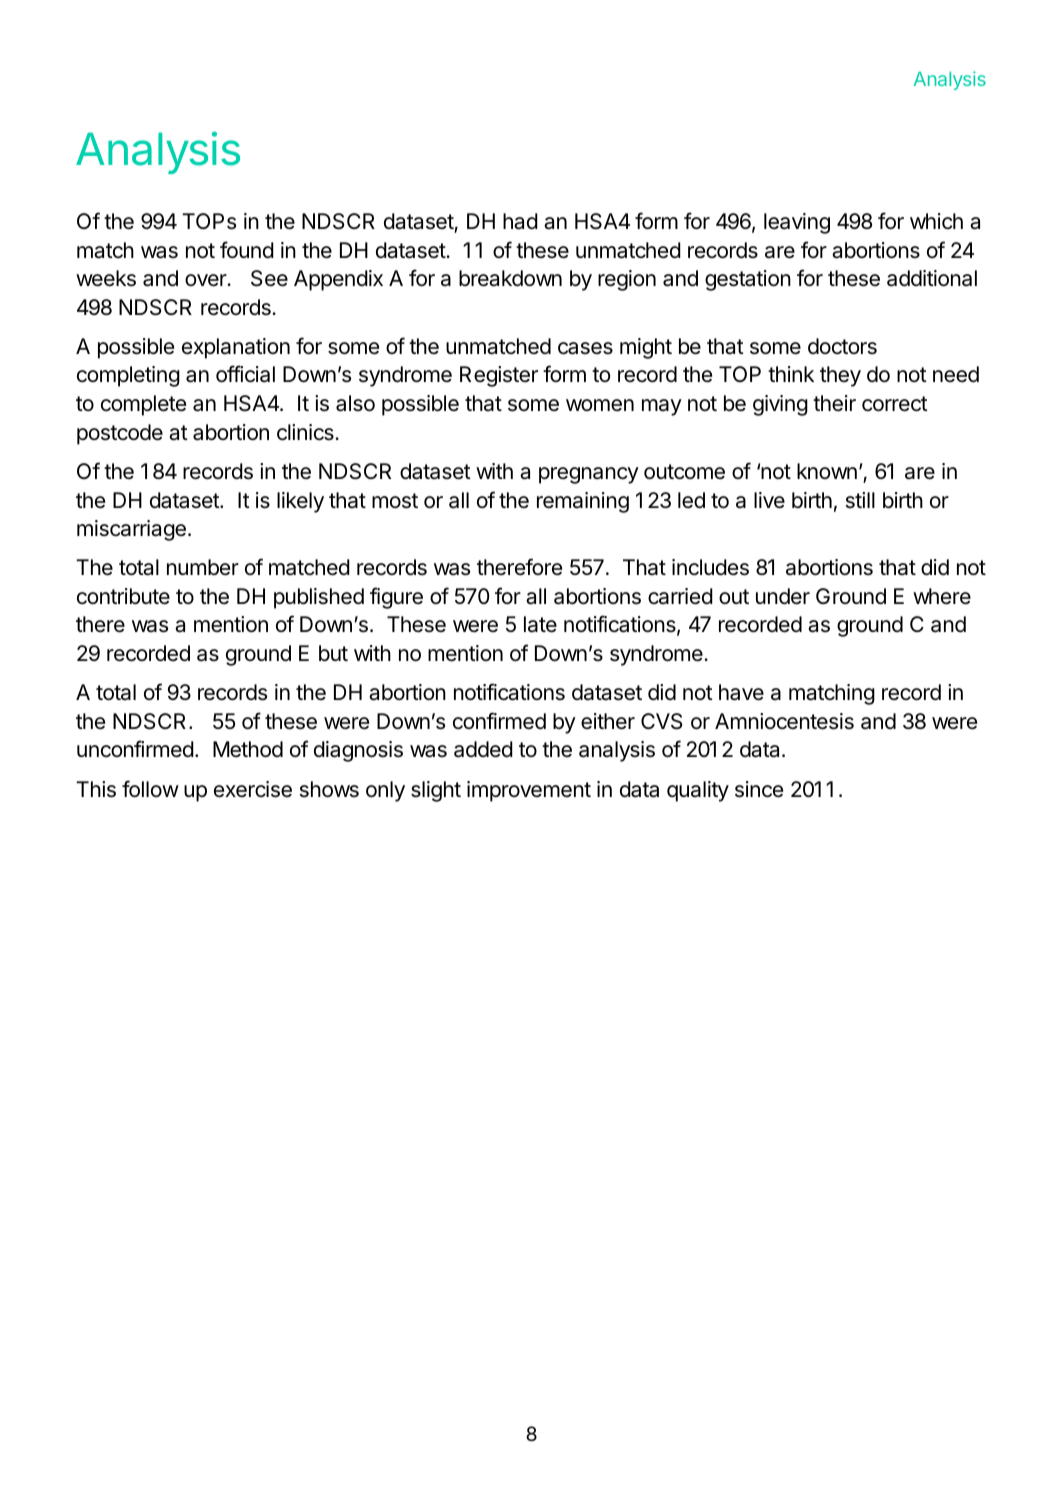  What do you see at coordinates (520, 221) in the page?
I see `had` at bounding box center [520, 221].
